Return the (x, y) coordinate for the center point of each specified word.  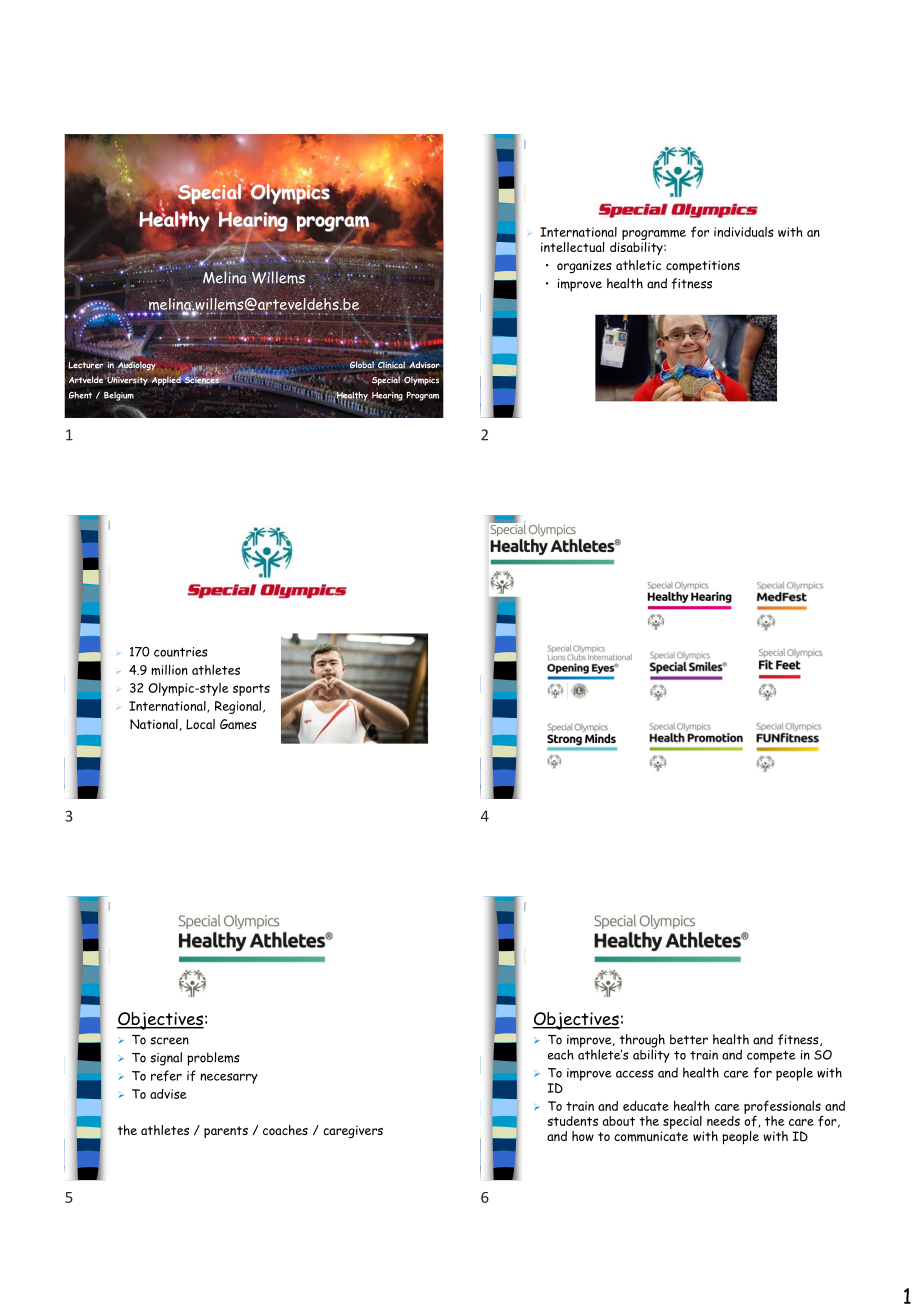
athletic (638, 265)
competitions (703, 266)
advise (168, 1094)
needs (723, 1121)
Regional (238, 707)
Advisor (424, 364)
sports (251, 690)
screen (169, 1041)
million (169, 669)
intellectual (573, 247)
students (572, 1121)
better (689, 1039)
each (561, 1054)
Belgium (119, 396)
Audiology (136, 366)
